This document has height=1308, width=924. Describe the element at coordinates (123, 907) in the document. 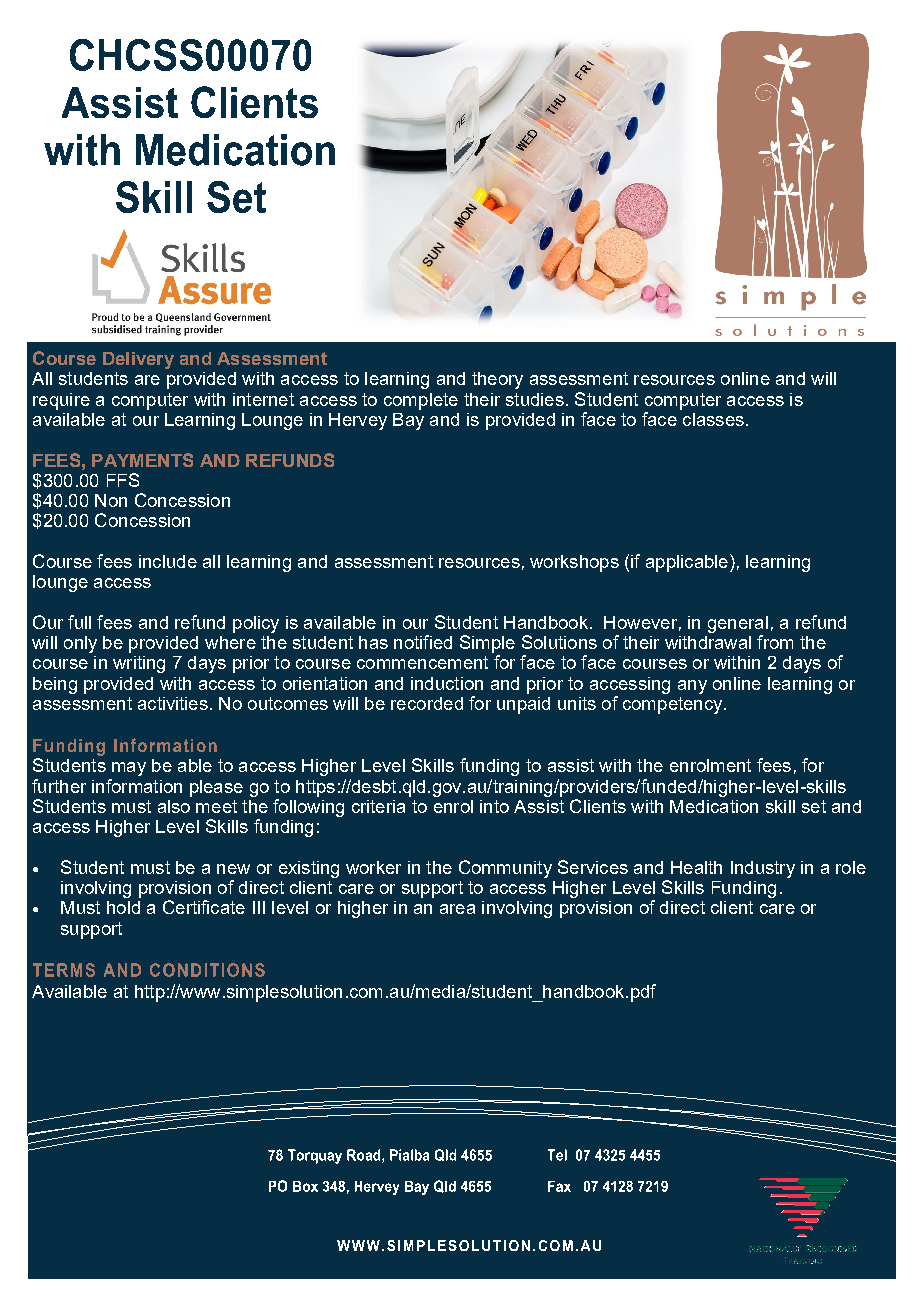

I see `hold` at that location.
